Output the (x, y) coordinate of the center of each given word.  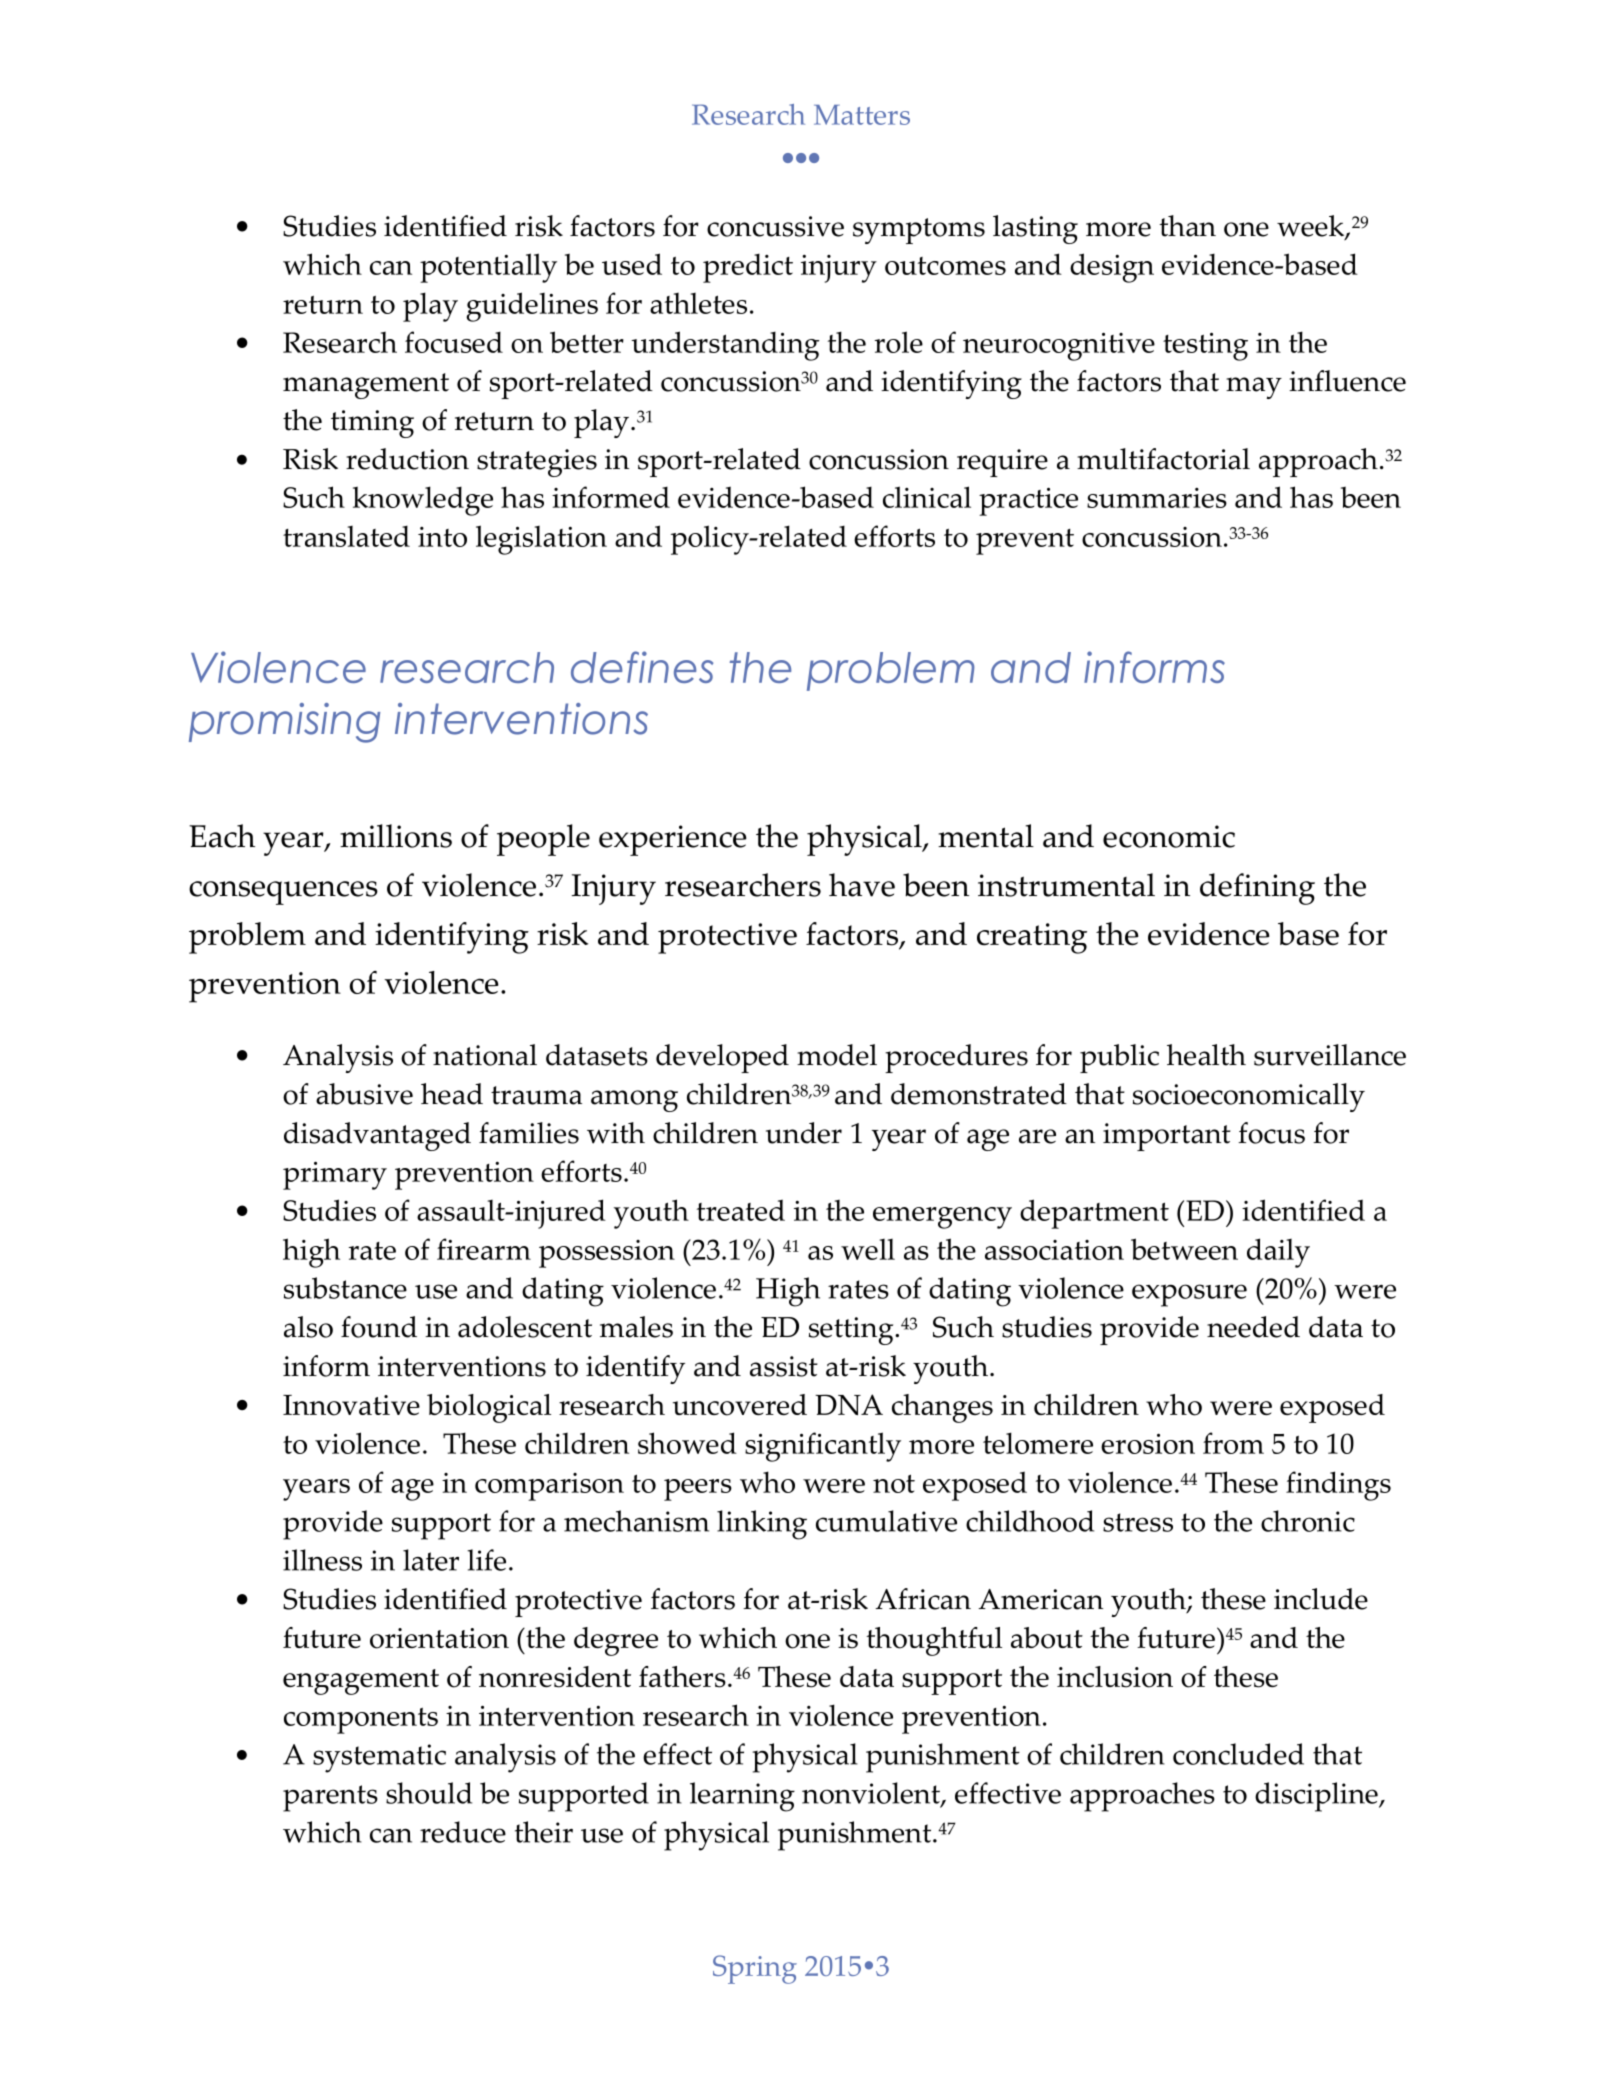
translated (346, 536)
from (1233, 1443)
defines (642, 667)
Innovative (351, 1405)
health (1206, 1055)
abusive (364, 1094)
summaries (1157, 498)
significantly (823, 1447)
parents (330, 1798)
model (837, 1055)
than (1187, 226)
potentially (488, 268)
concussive (775, 226)
